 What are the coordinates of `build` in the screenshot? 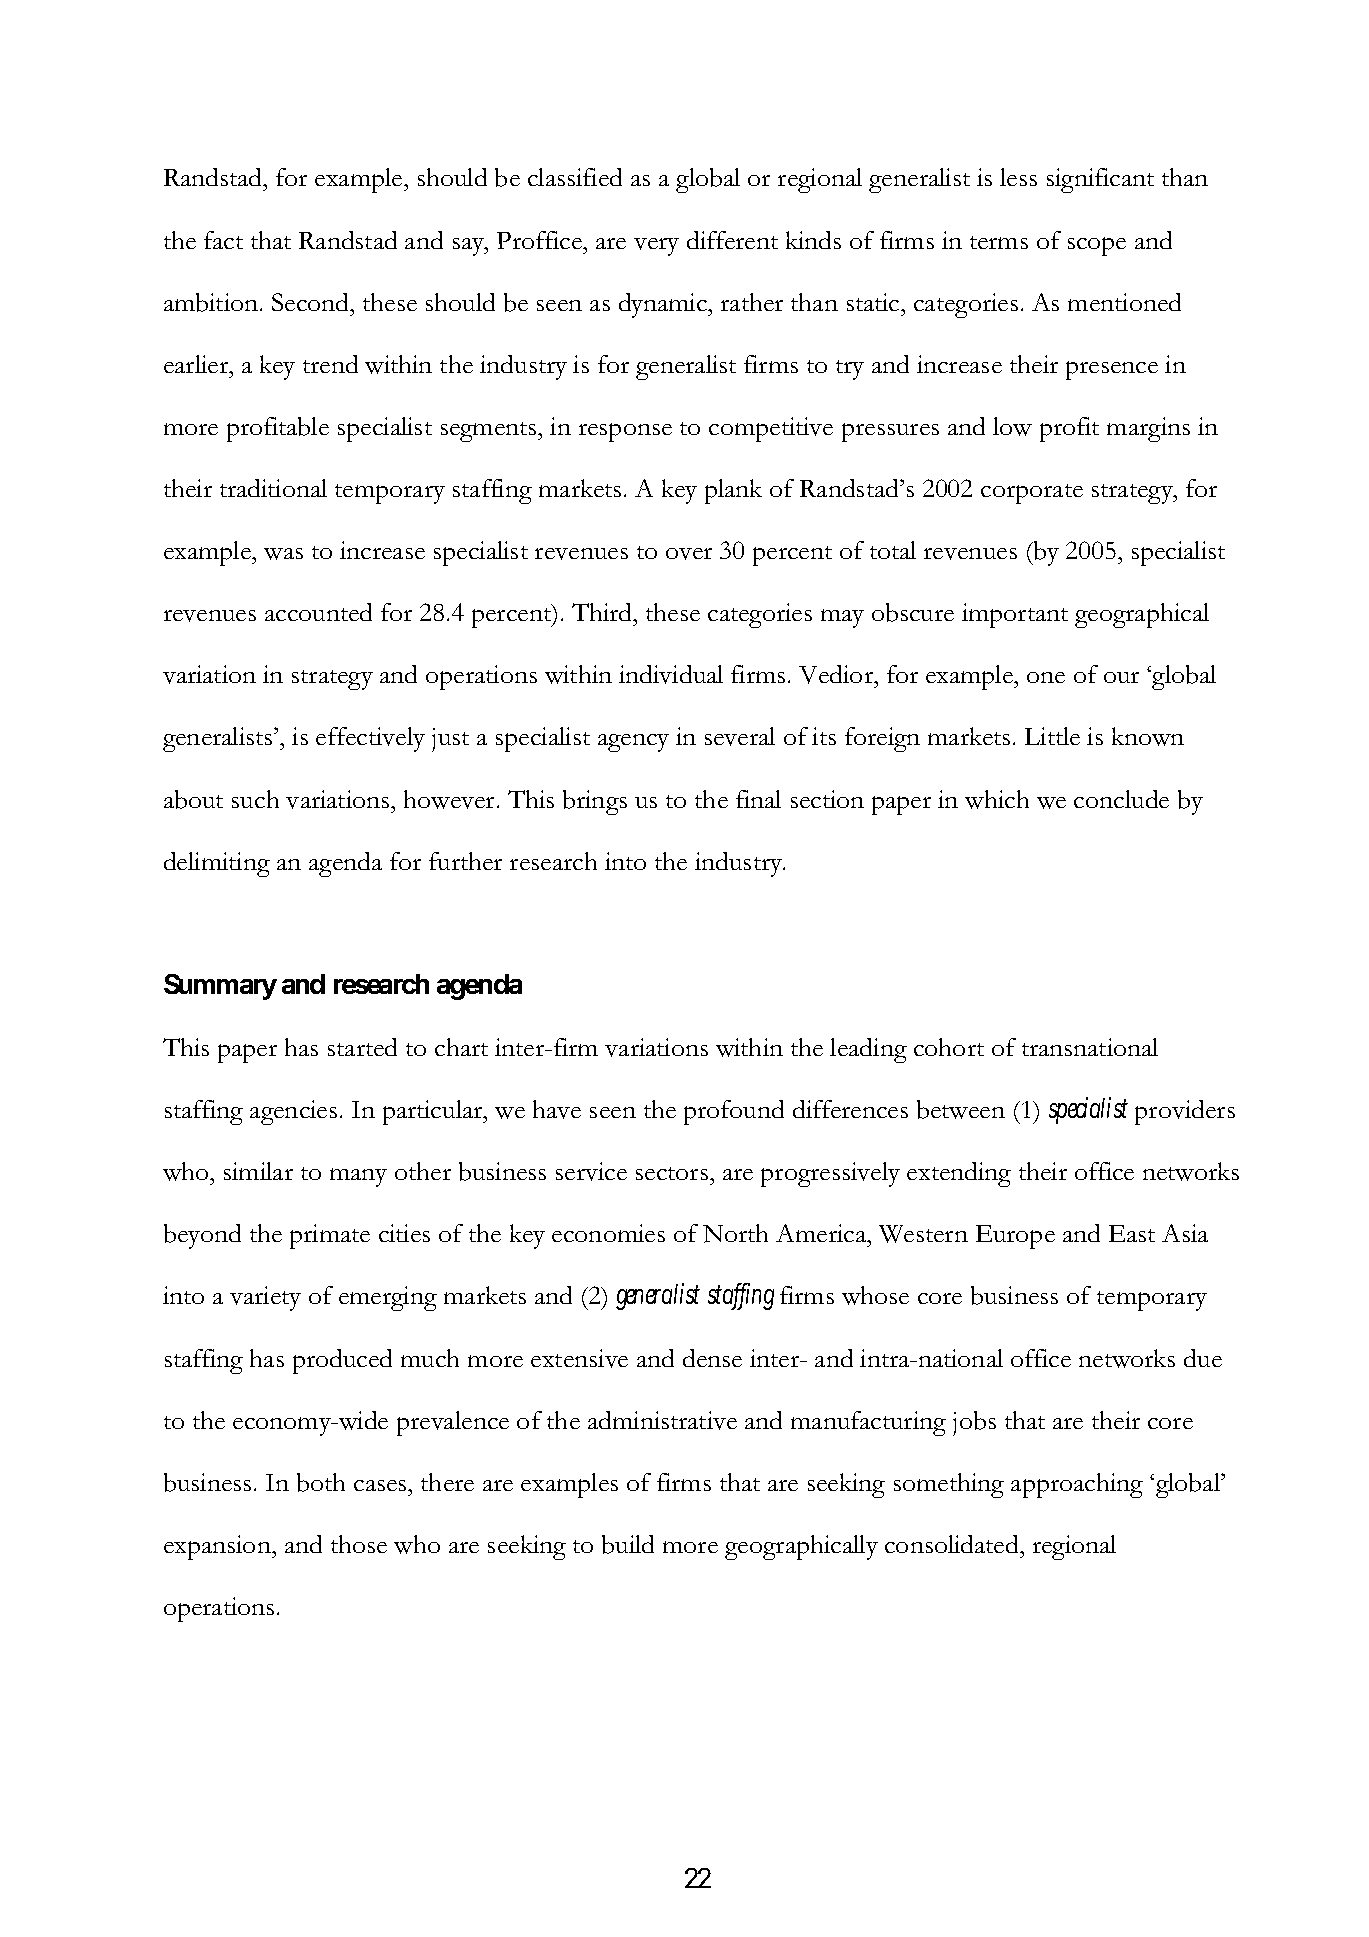 It's located at (628, 1544).
